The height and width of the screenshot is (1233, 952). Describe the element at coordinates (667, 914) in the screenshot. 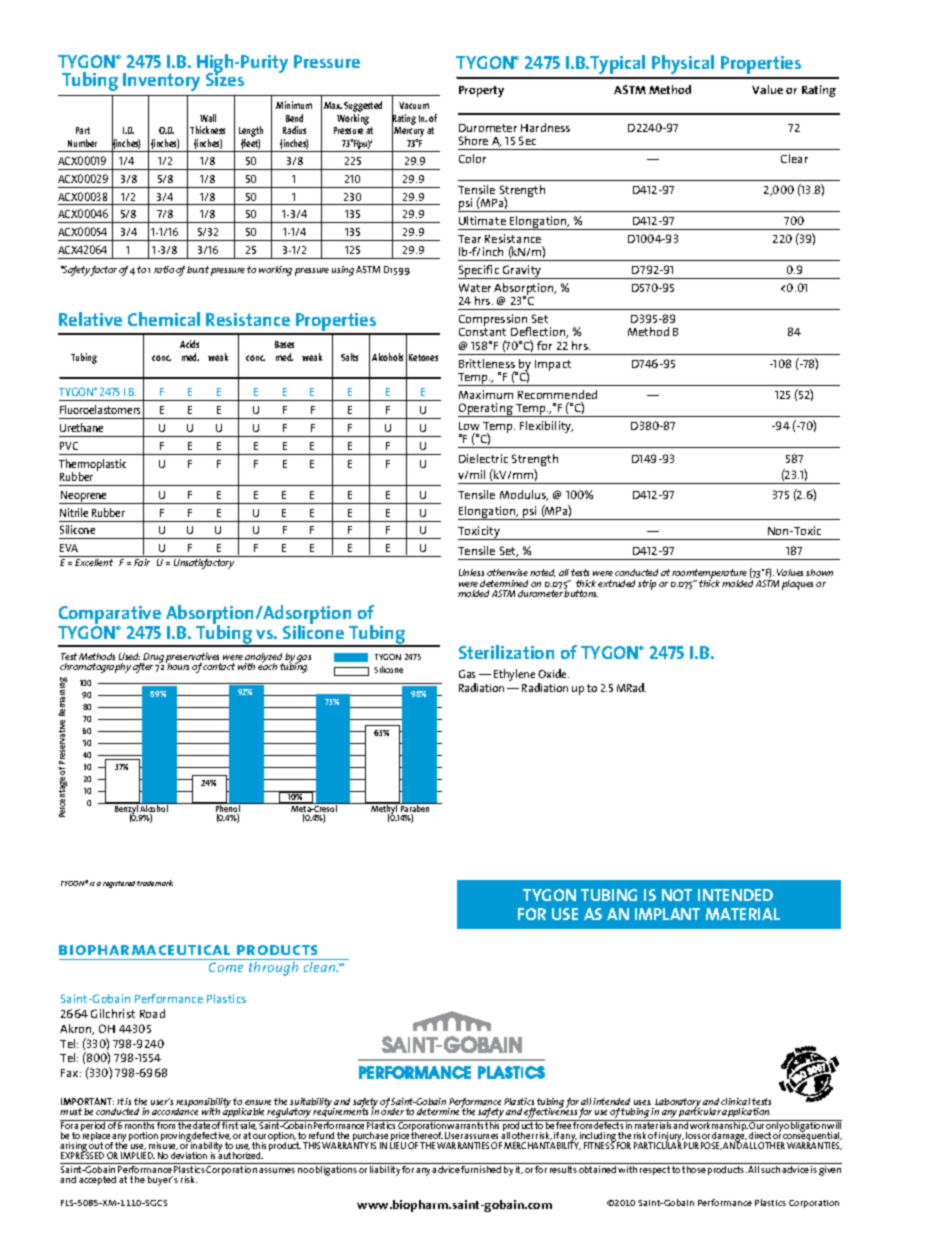

I see `IMPLANT` at that location.
